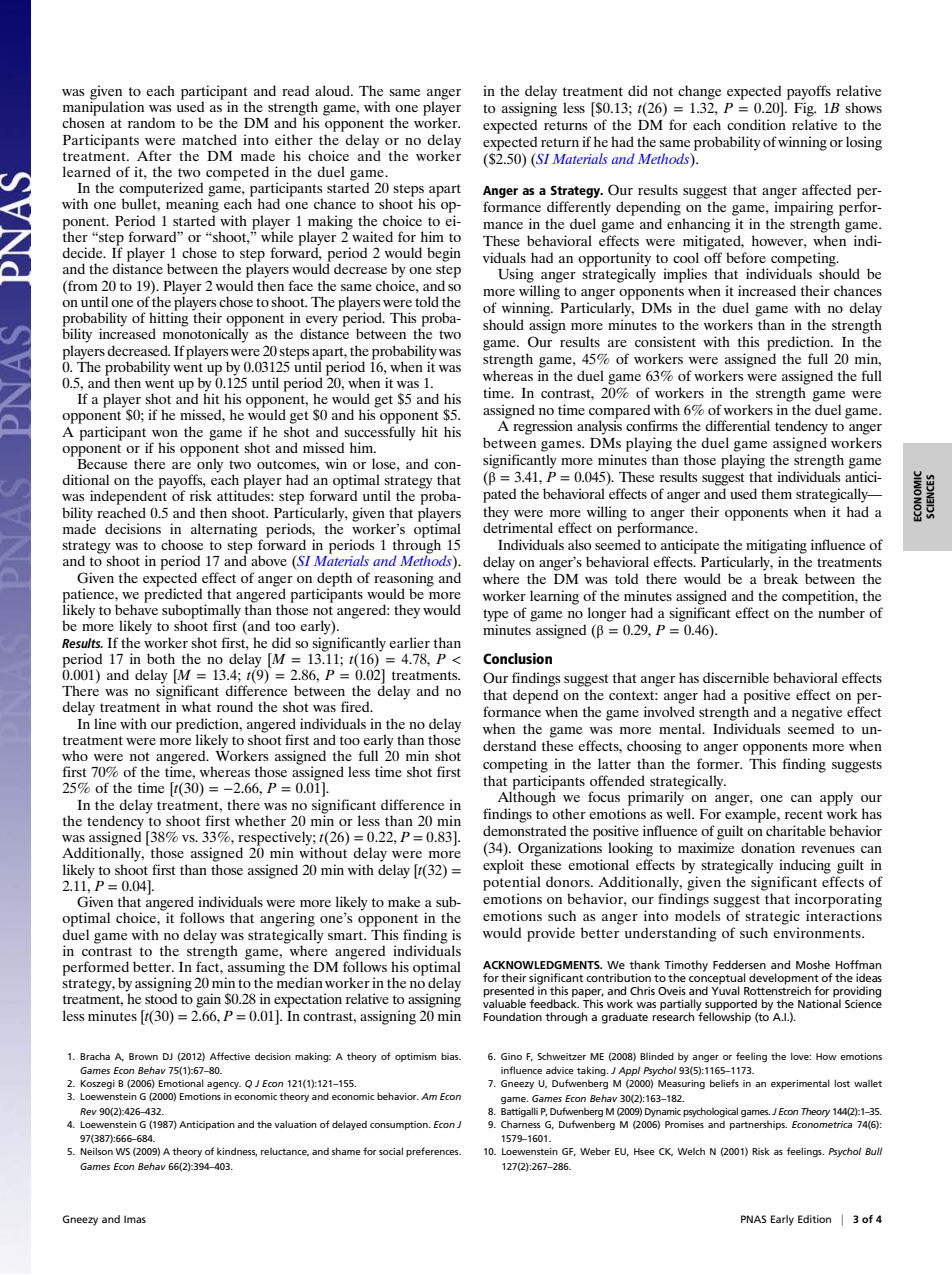  I want to click on mitigating, so click(776, 546).
